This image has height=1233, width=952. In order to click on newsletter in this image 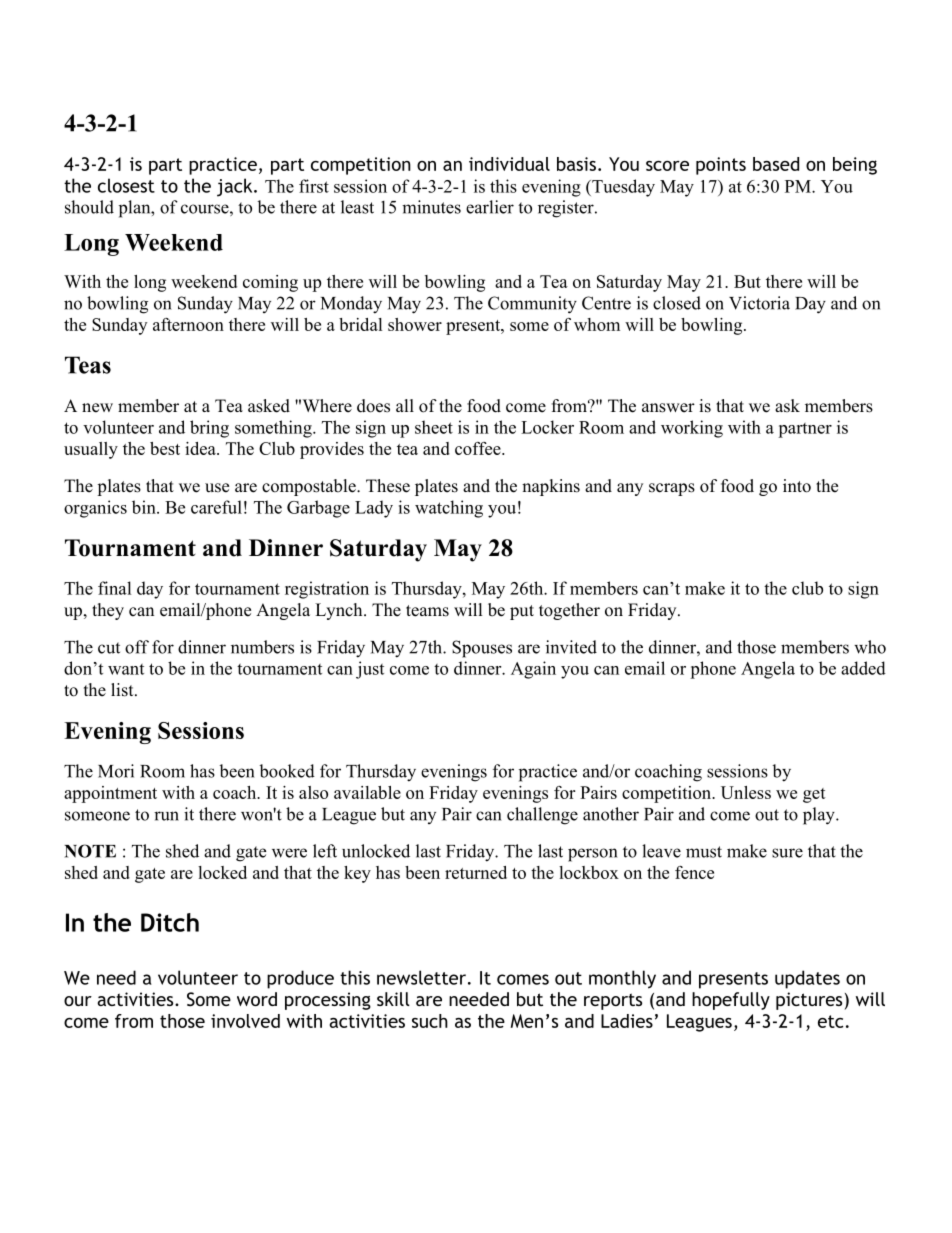, I will do `click(421, 977)`.
